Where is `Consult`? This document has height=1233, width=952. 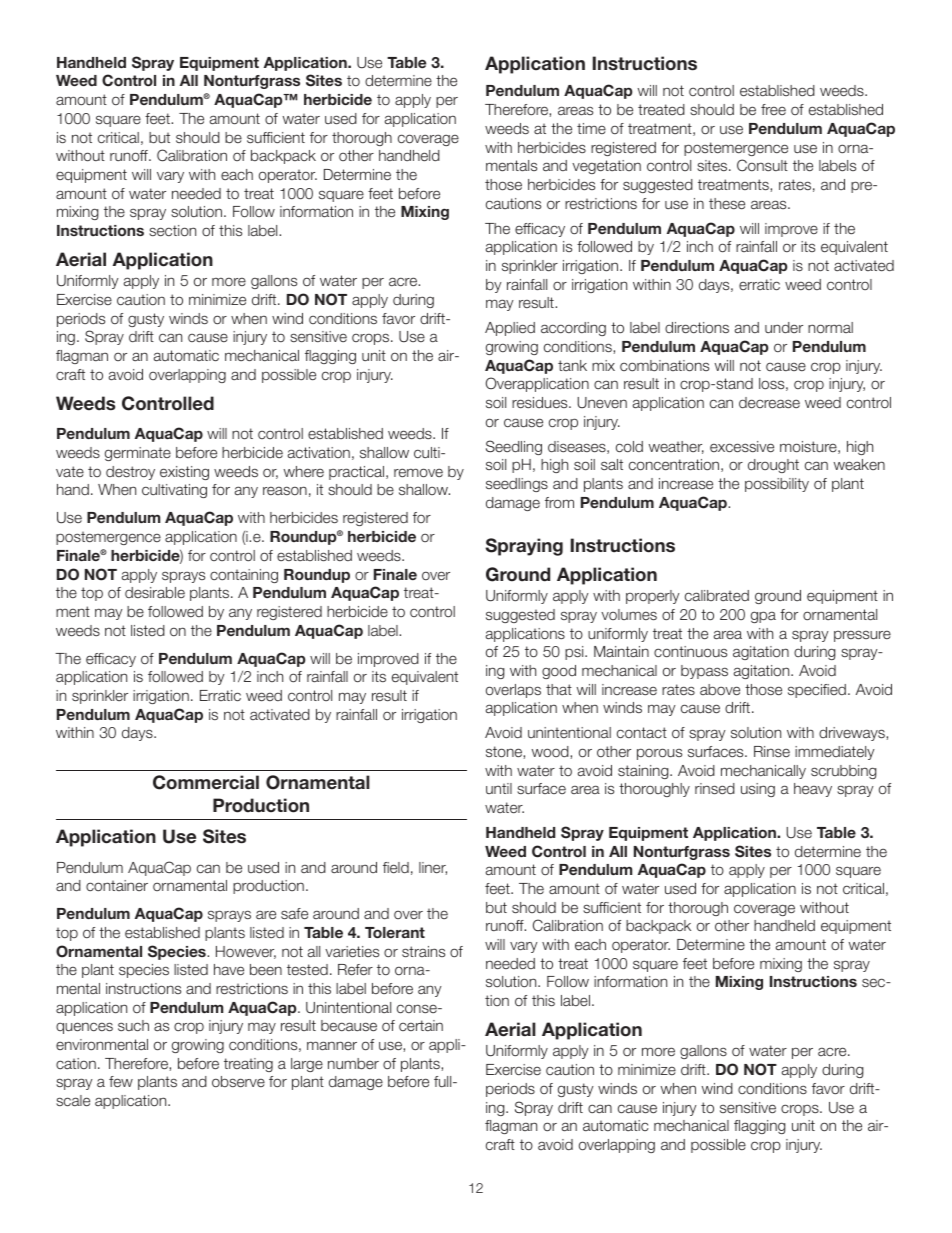
Consult is located at coordinates (762, 165).
